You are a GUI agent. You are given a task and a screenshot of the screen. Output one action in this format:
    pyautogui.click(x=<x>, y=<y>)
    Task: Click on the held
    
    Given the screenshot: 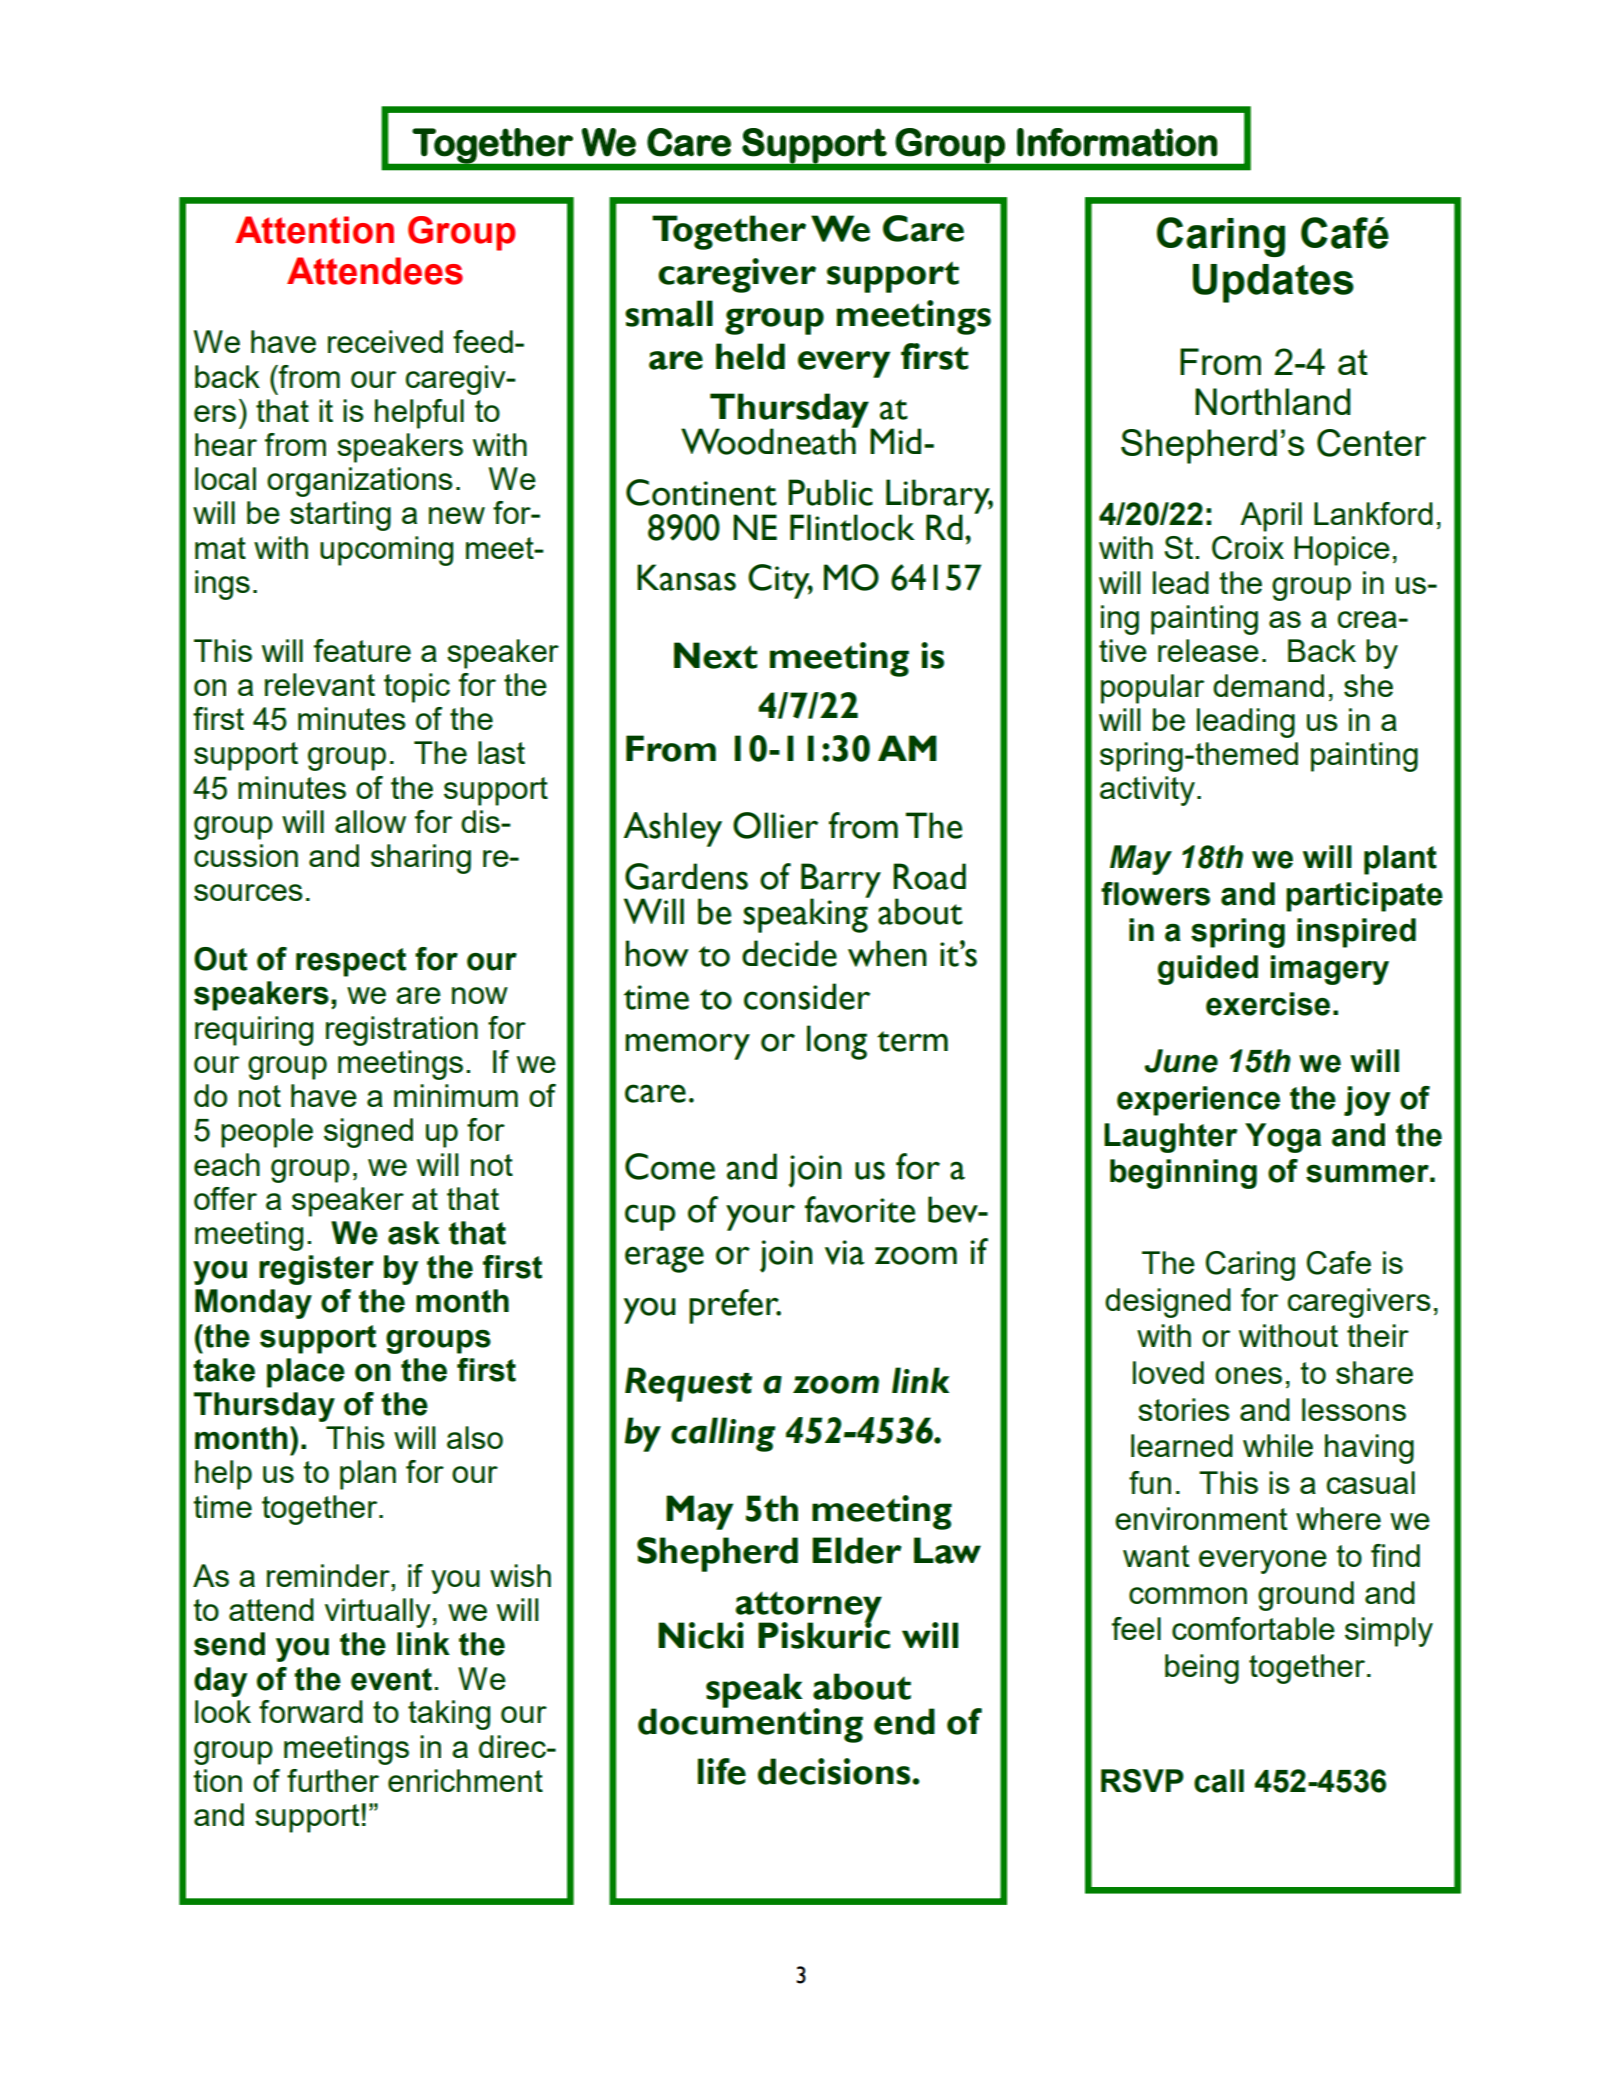 What is the action you would take?
    pyautogui.click(x=750, y=356)
